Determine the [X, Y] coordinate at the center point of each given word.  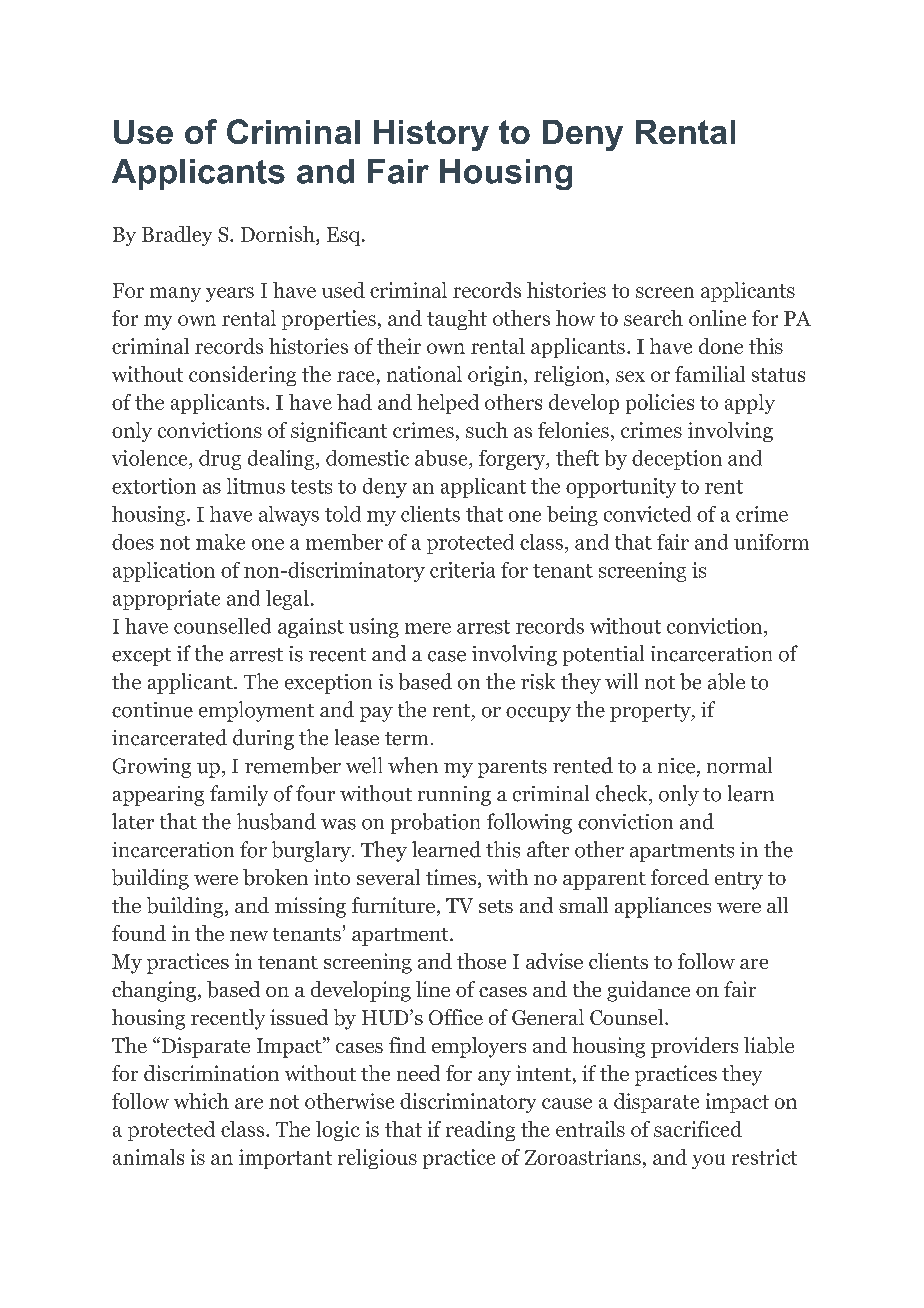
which [201, 1101]
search [653, 318]
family [239, 795]
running [454, 796]
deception [677, 460]
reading [480, 1131]
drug [220, 460]
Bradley [177, 236]
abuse [442, 459]
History [431, 135]
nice [676, 766]
